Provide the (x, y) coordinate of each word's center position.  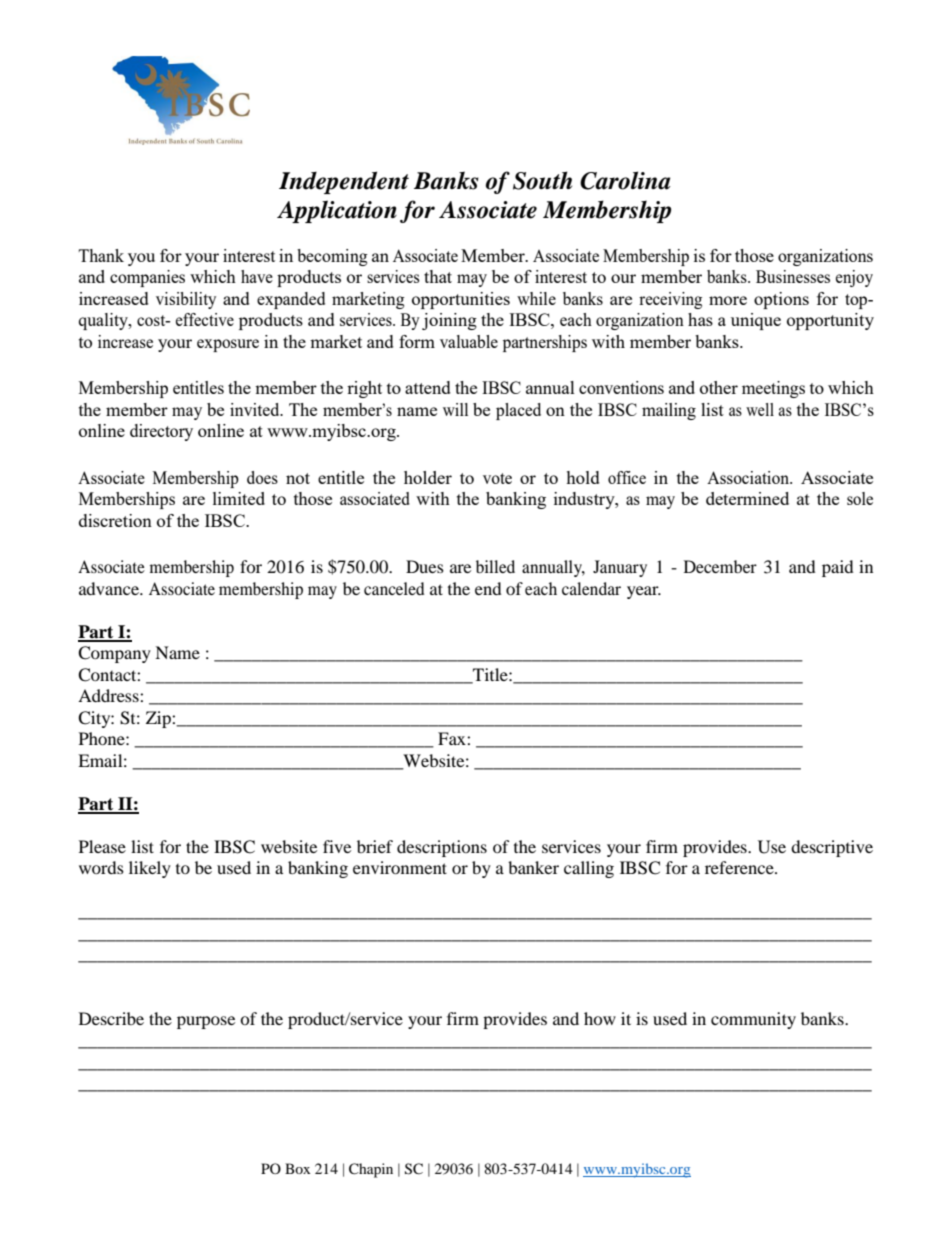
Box (297, 1168)
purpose (206, 1022)
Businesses (793, 276)
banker (533, 867)
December (720, 566)
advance (110, 588)
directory (161, 432)
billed (495, 566)
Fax (453, 738)
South (542, 180)
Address (109, 695)
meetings (773, 389)
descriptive (832, 848)
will (455, 409)
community (753, 1020)
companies (147, 278)
